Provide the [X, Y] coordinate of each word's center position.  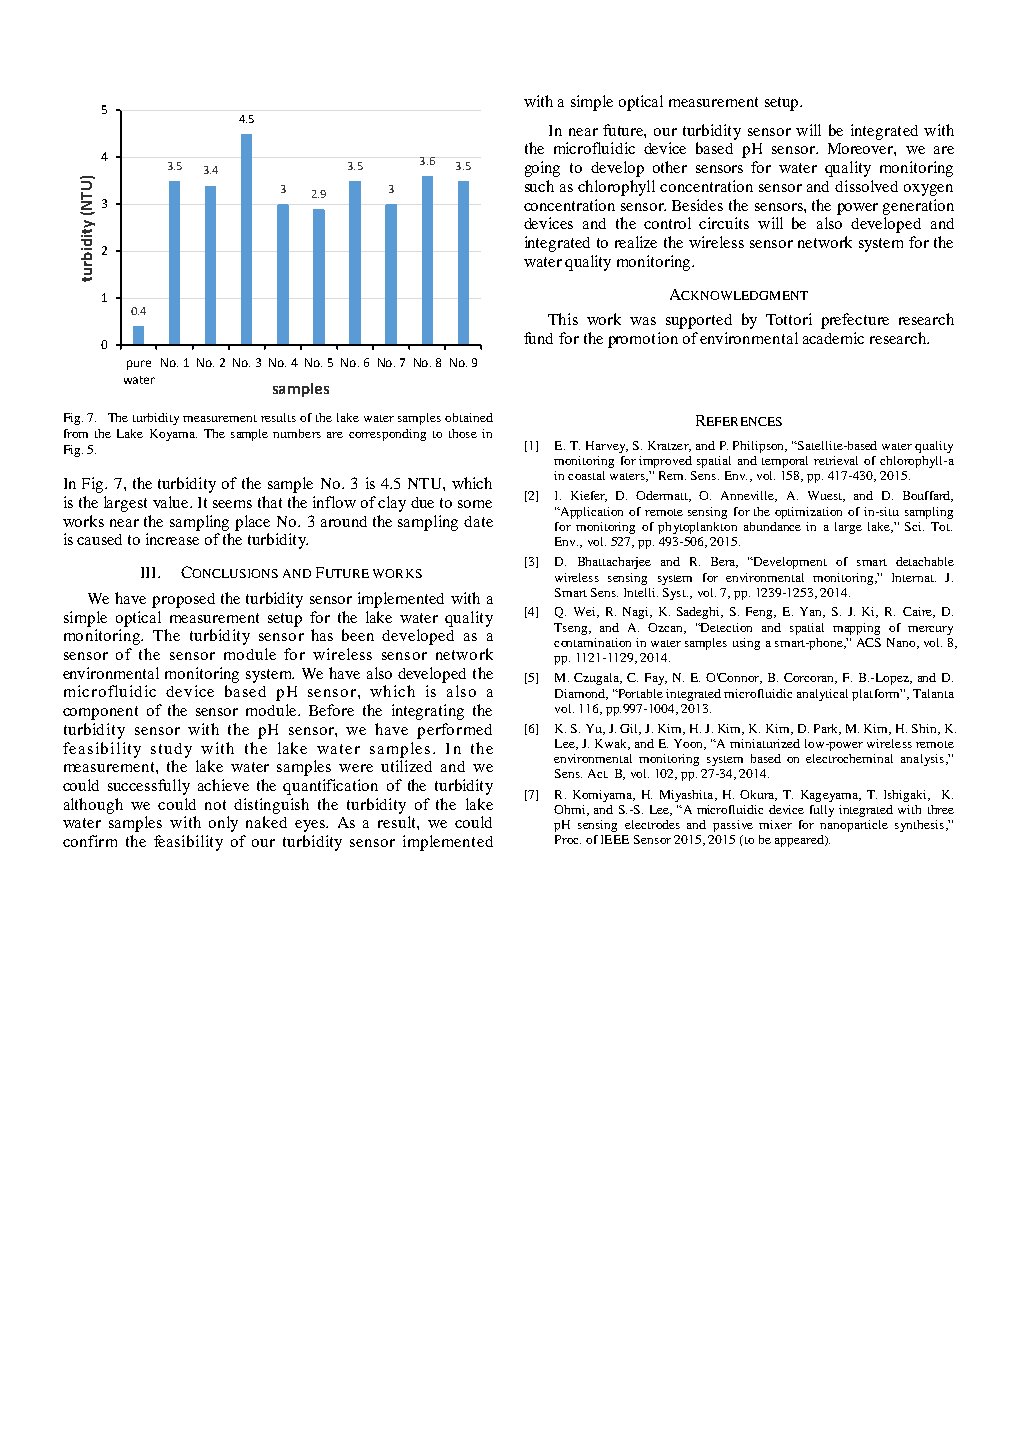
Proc [568, 839]
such [539, 186]
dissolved [866, 186]
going [542, 169]
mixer [775, 824]
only [223, 824]
